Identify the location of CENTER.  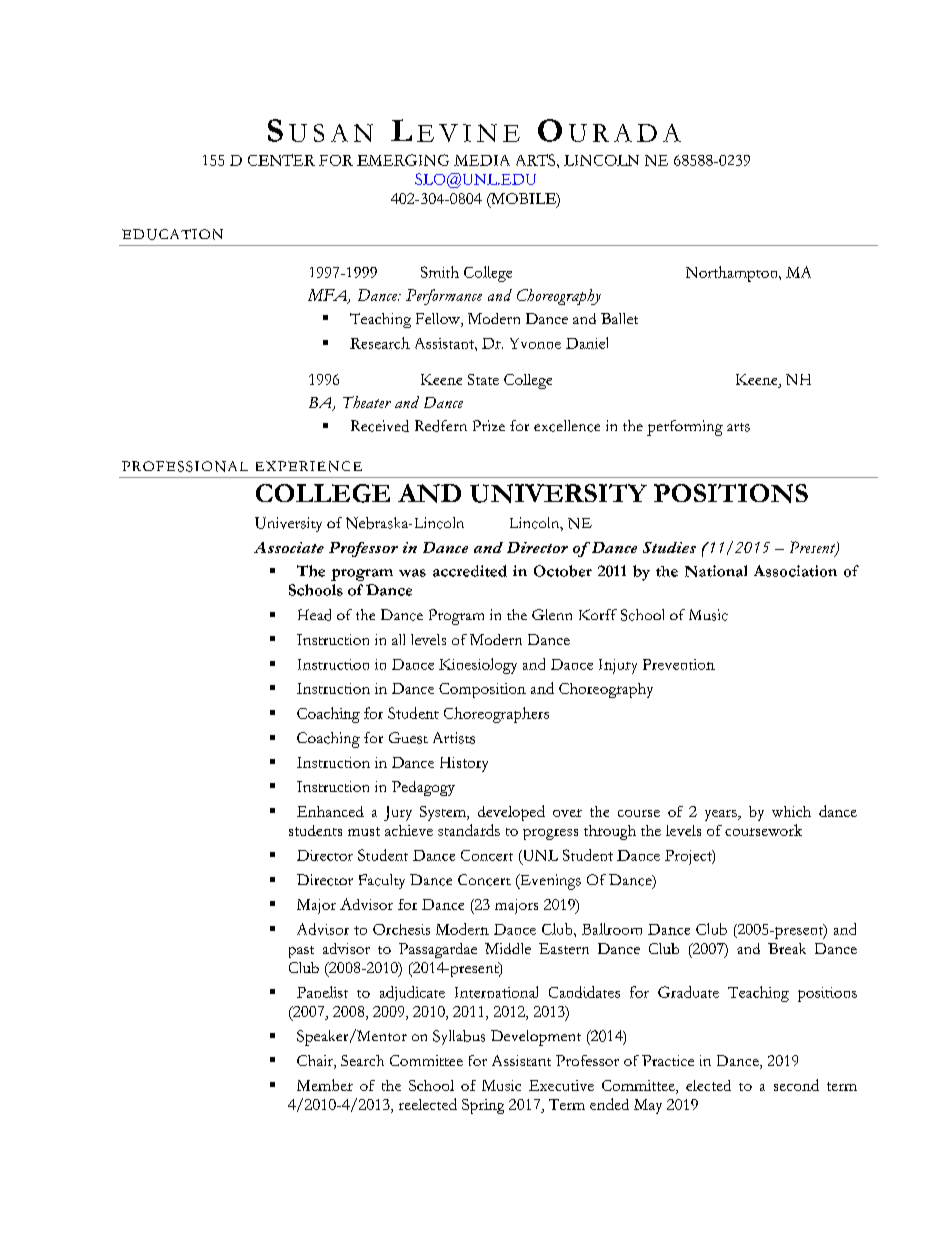
(281, 160).
